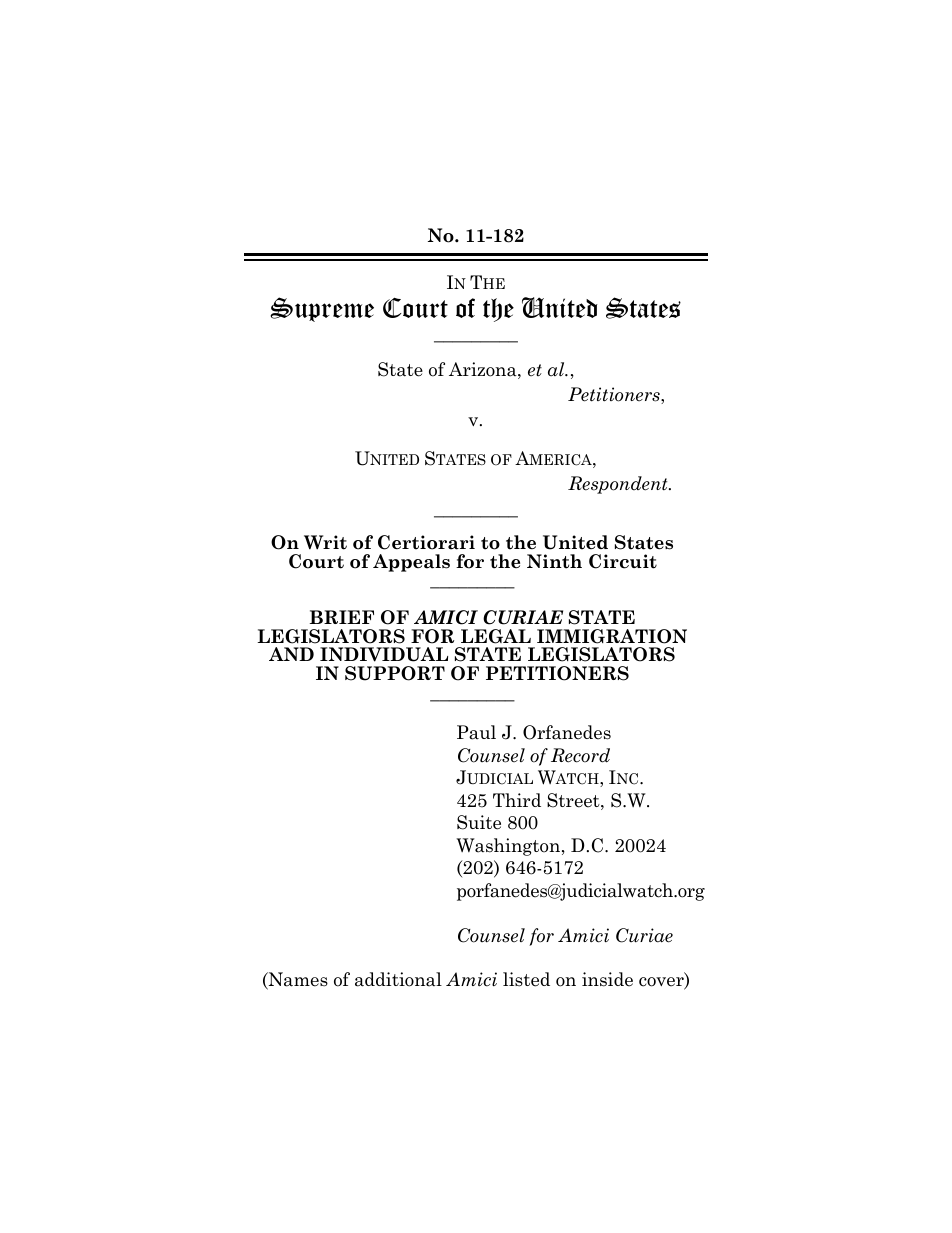 The image size is (952, 1233). I want to click on inside, so click(607, 979).
